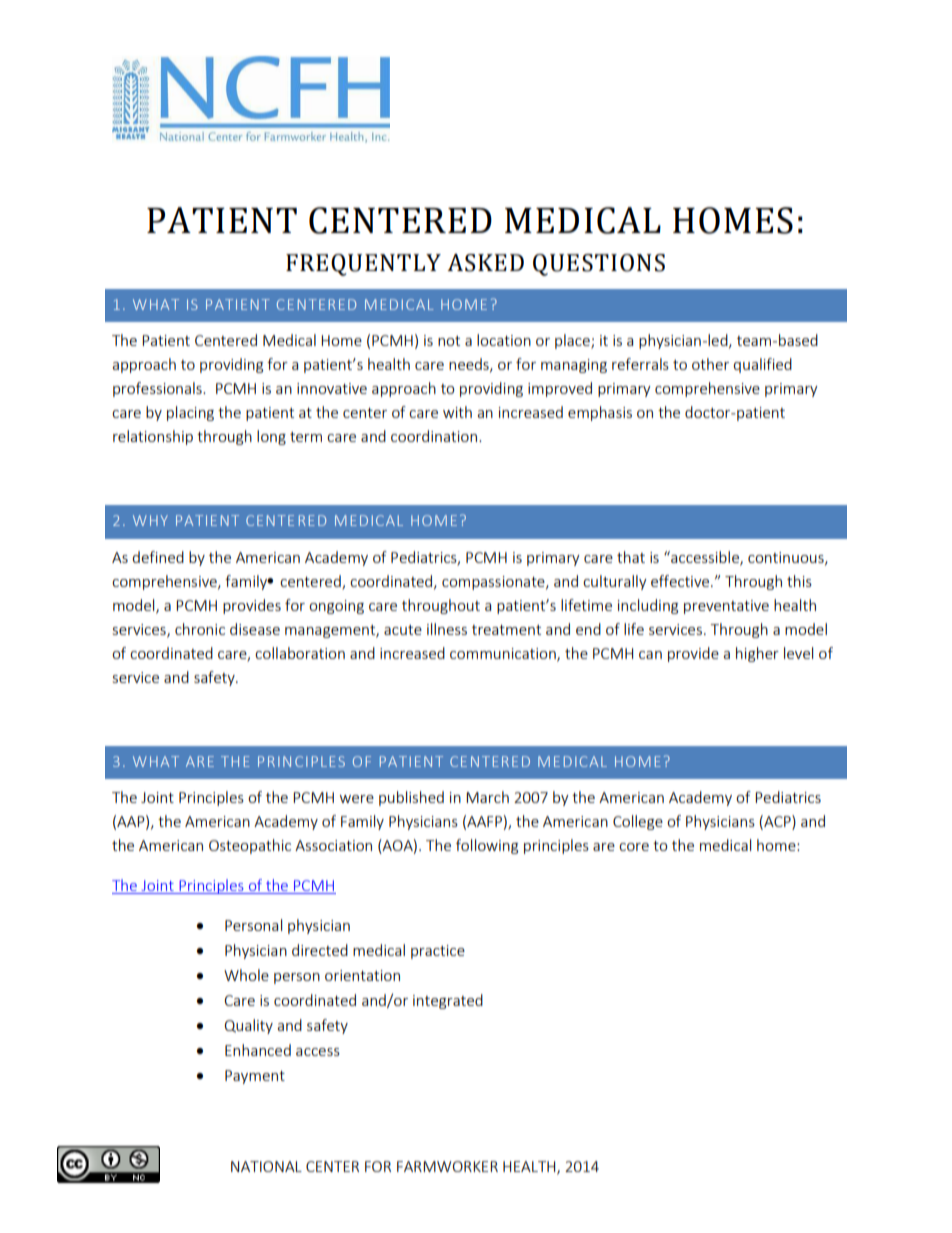 Image resolution: width=952 pixels, height=1233 pixels. I want to click on effective, so click(681, 581).
